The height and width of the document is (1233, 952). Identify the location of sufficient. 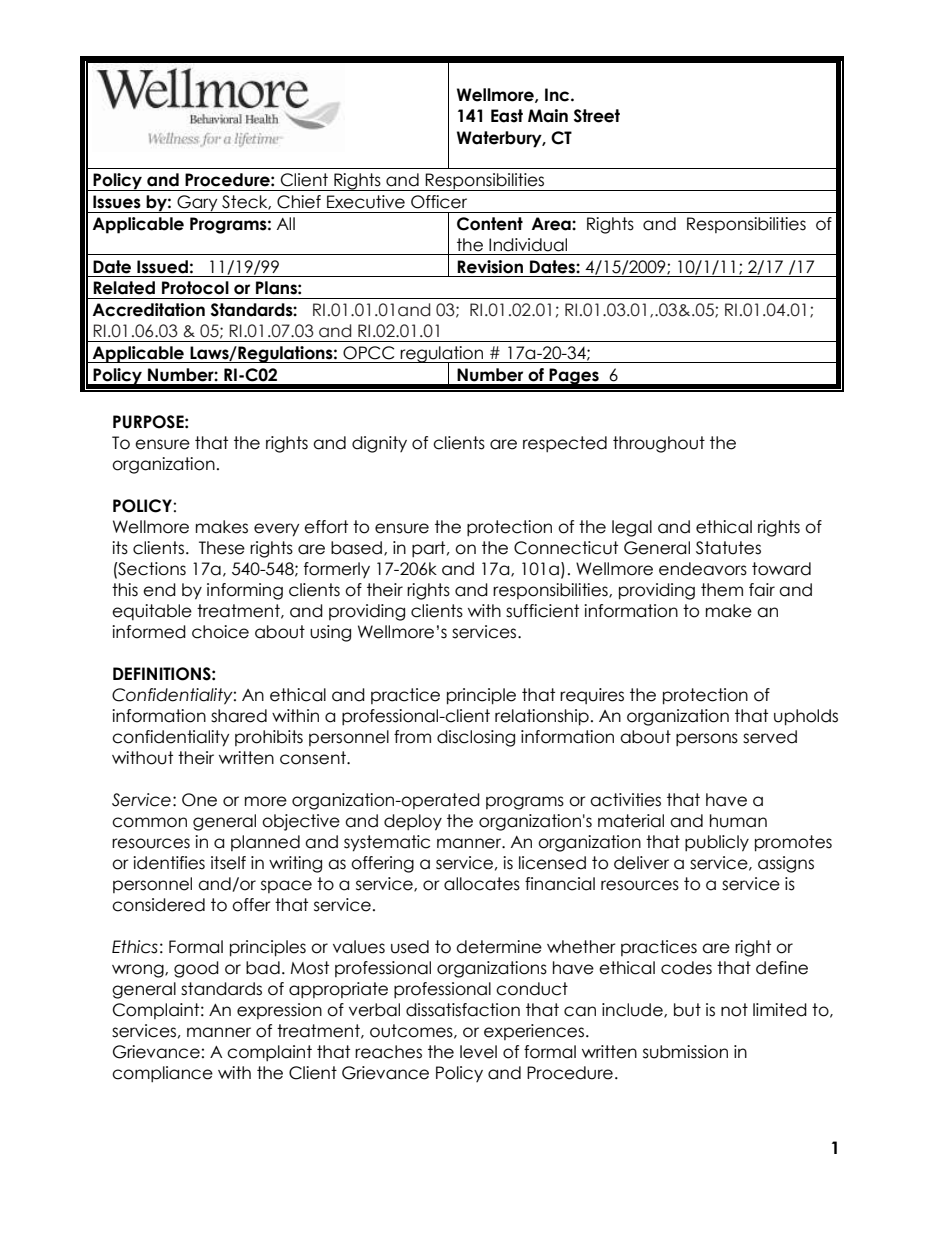
(542, 611).
